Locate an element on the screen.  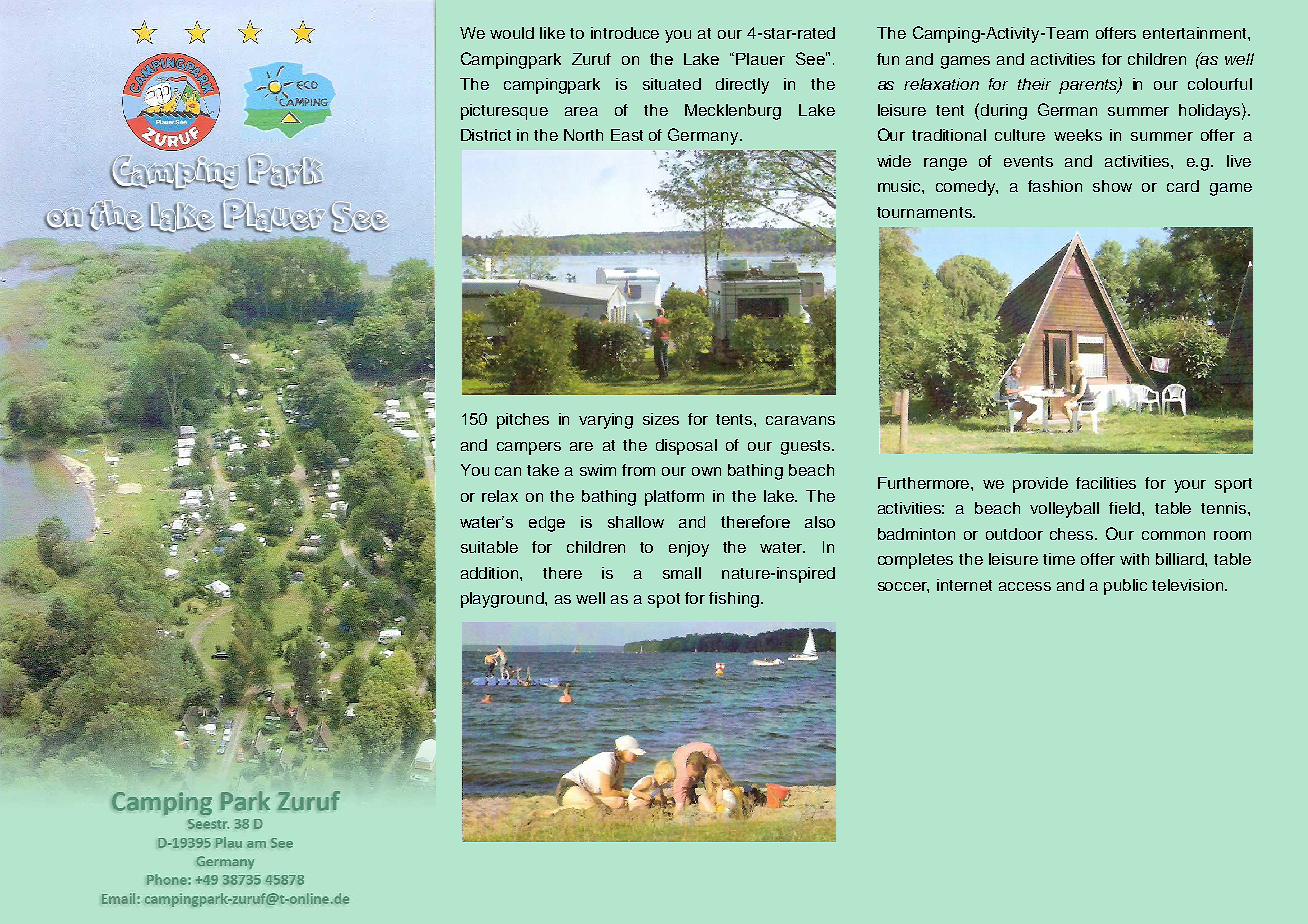
varying is located at coordinates (606, 421).
